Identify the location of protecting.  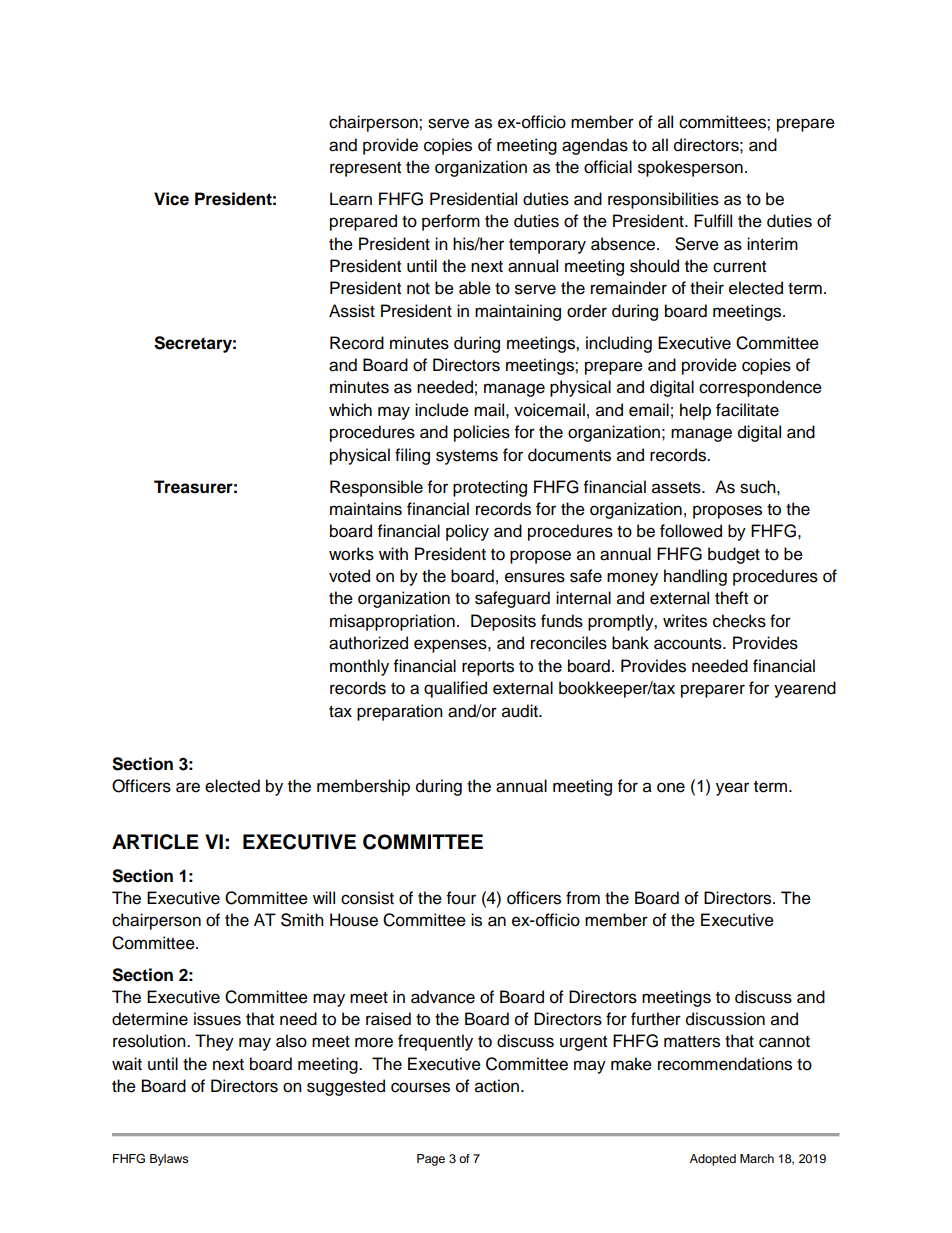
(490, 488).
